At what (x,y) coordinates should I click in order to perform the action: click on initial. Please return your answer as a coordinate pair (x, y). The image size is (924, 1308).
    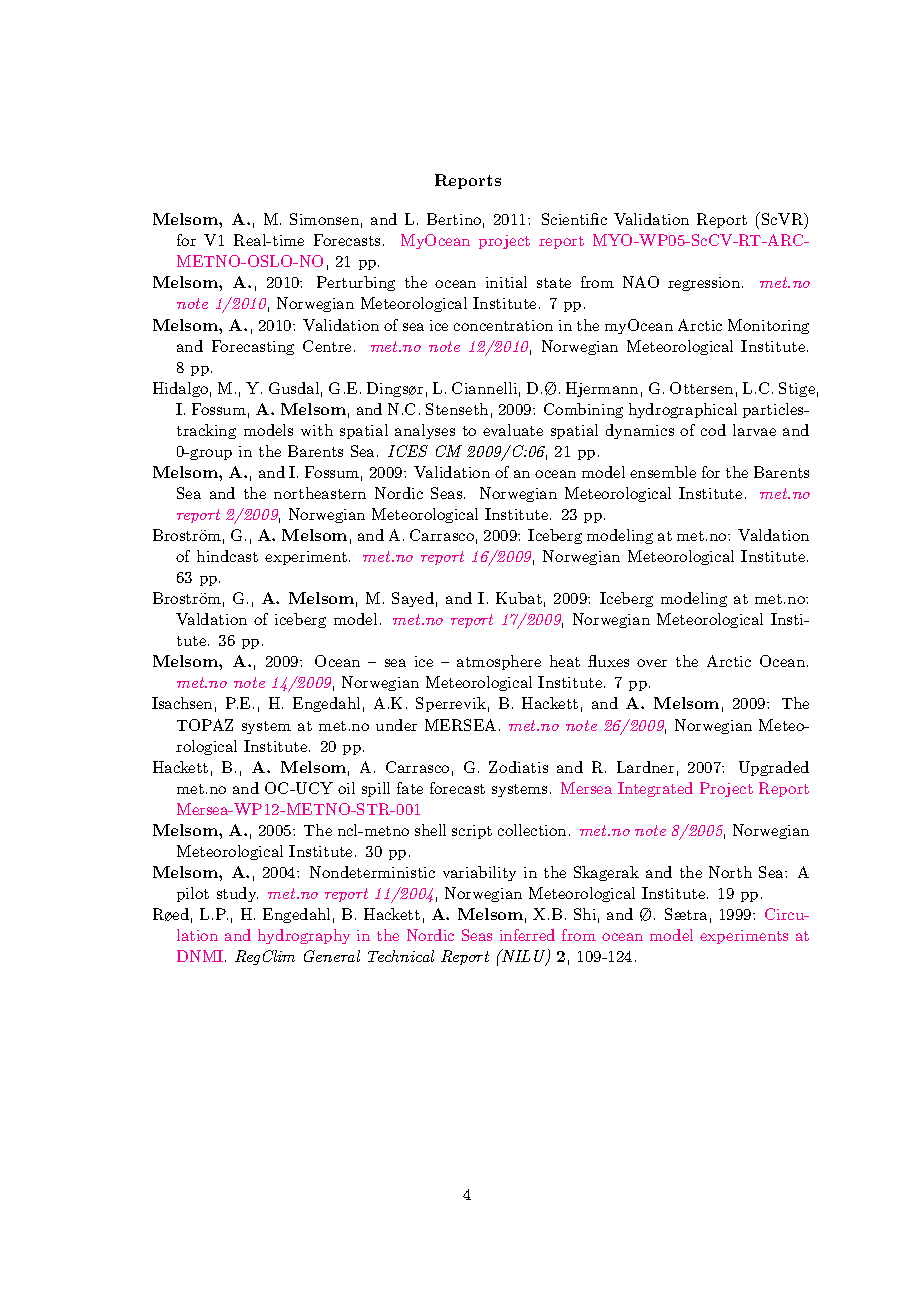
    Looking at the image, I should click on (506, 282).
